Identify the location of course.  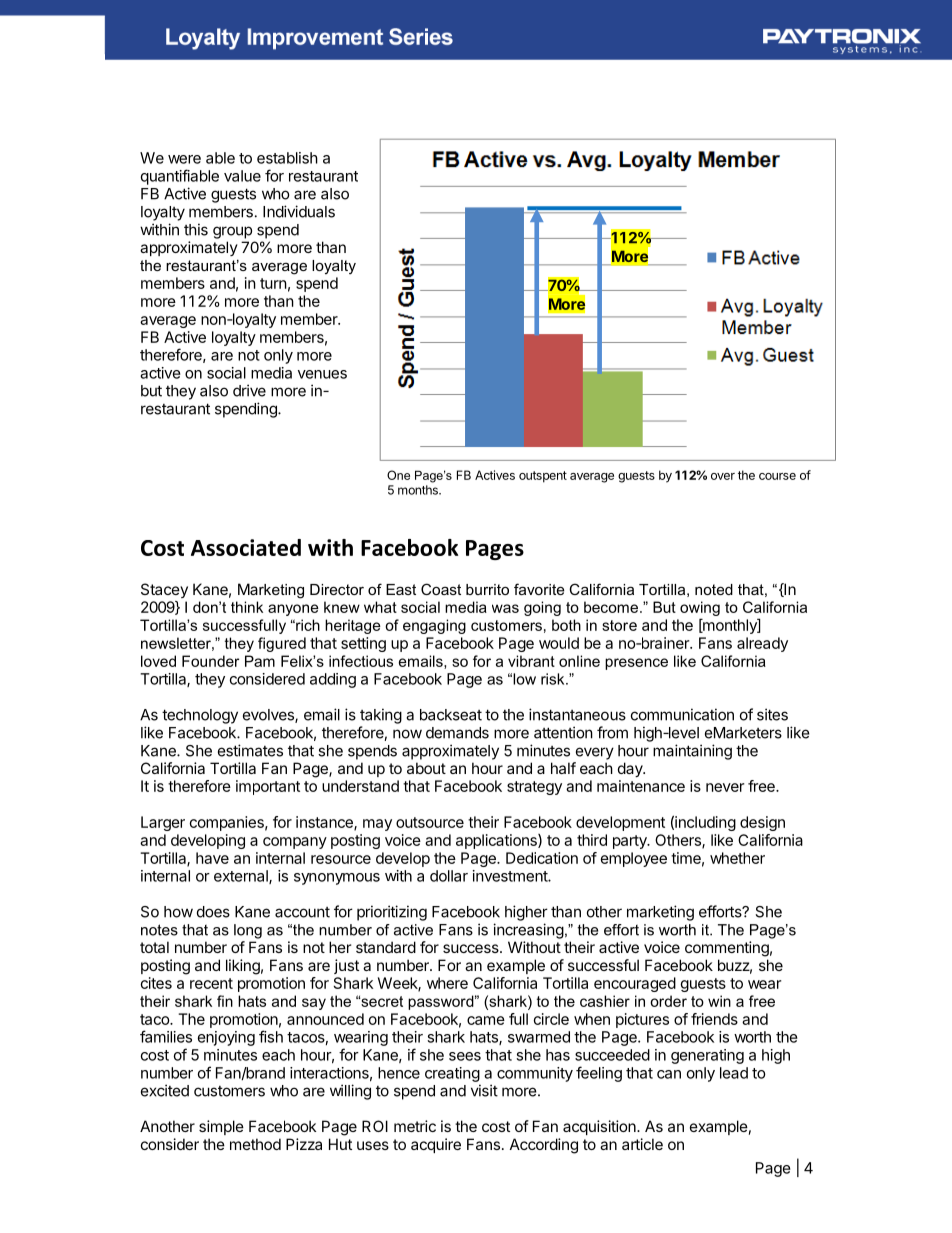
(777, 476).
